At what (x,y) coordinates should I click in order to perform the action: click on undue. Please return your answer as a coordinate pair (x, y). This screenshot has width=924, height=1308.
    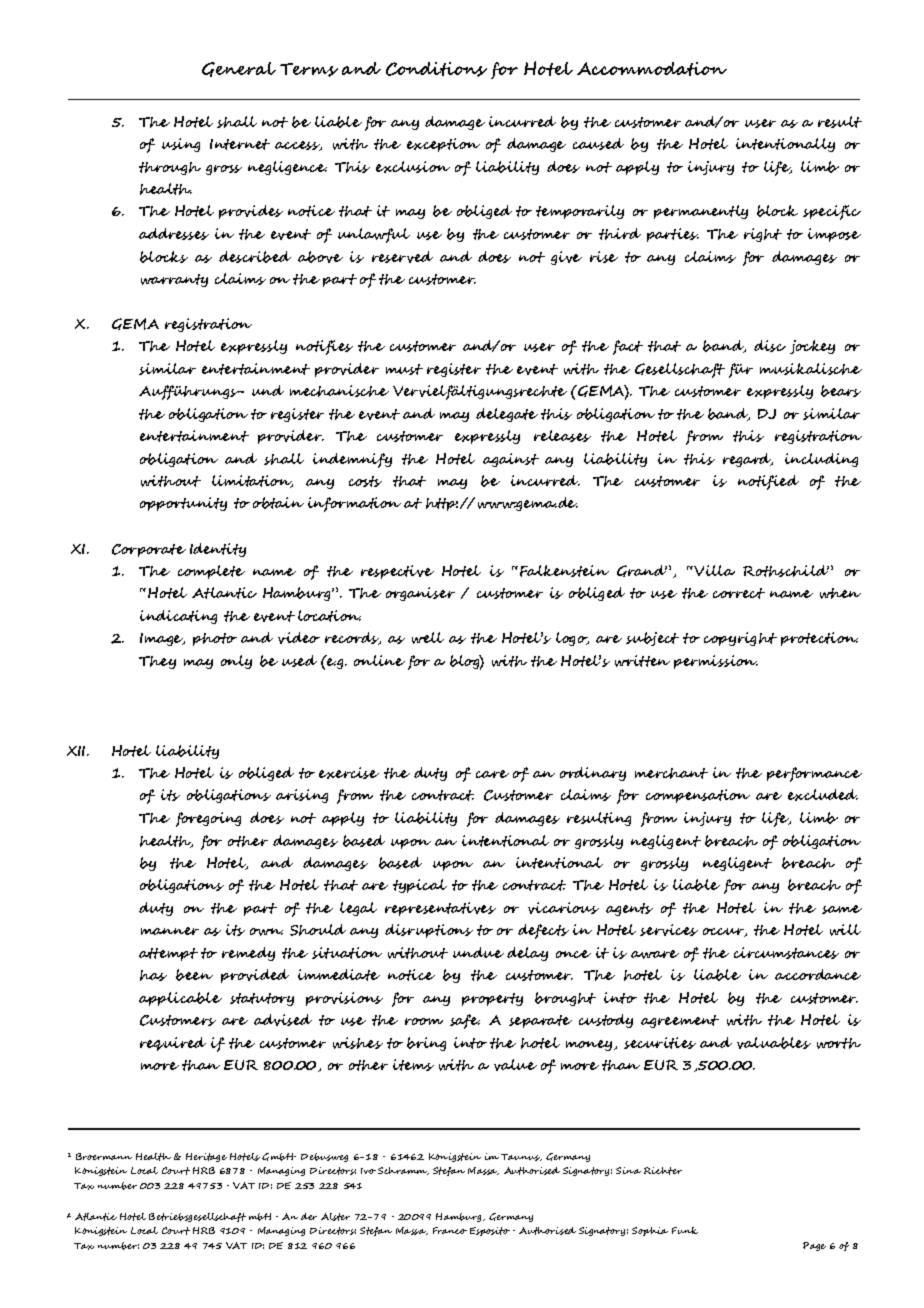
    Looking at the image, I should click on (478, 952).
